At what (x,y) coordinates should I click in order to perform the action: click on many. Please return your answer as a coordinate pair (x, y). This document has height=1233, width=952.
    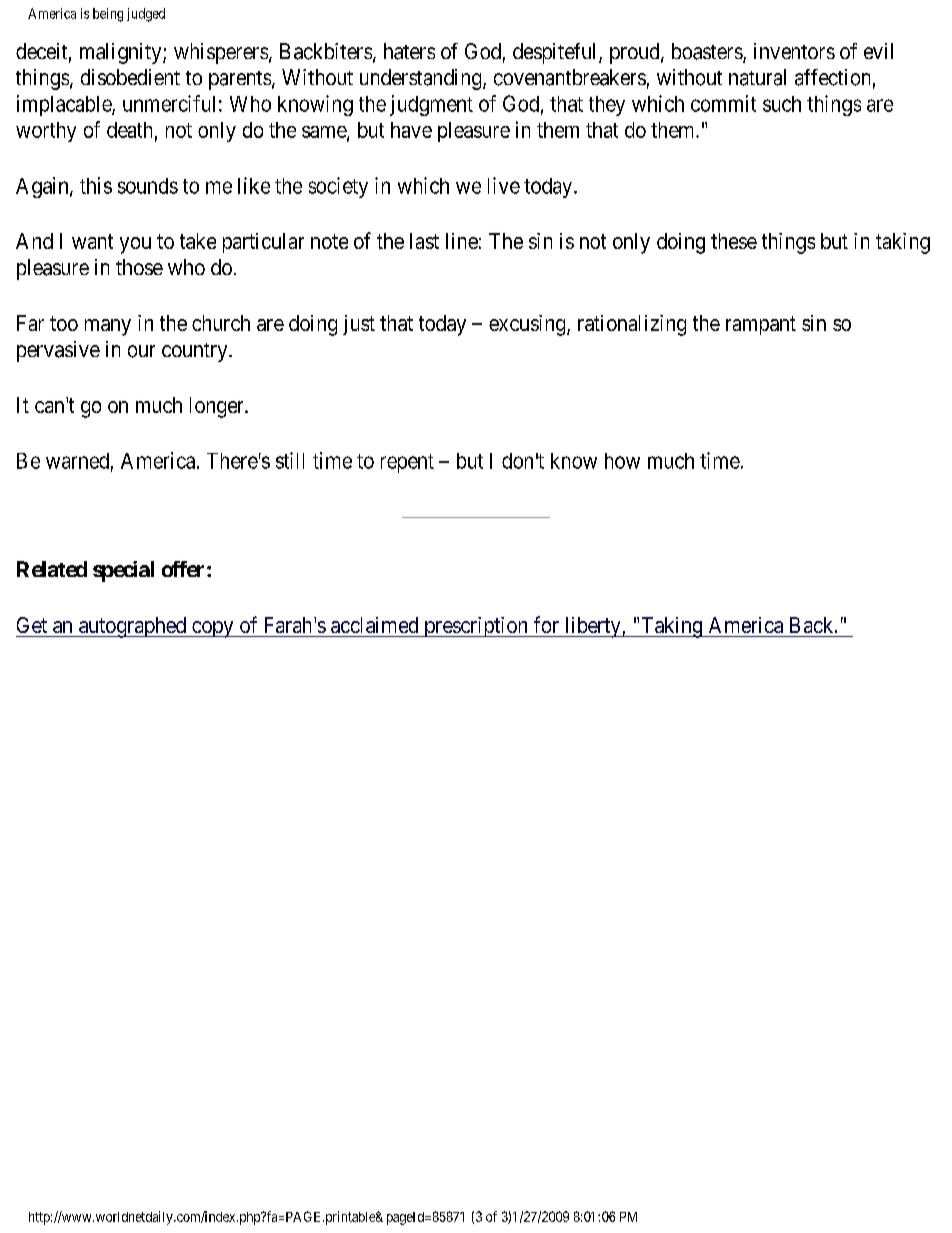
    Looking at the image, I should click on (108, 327).
